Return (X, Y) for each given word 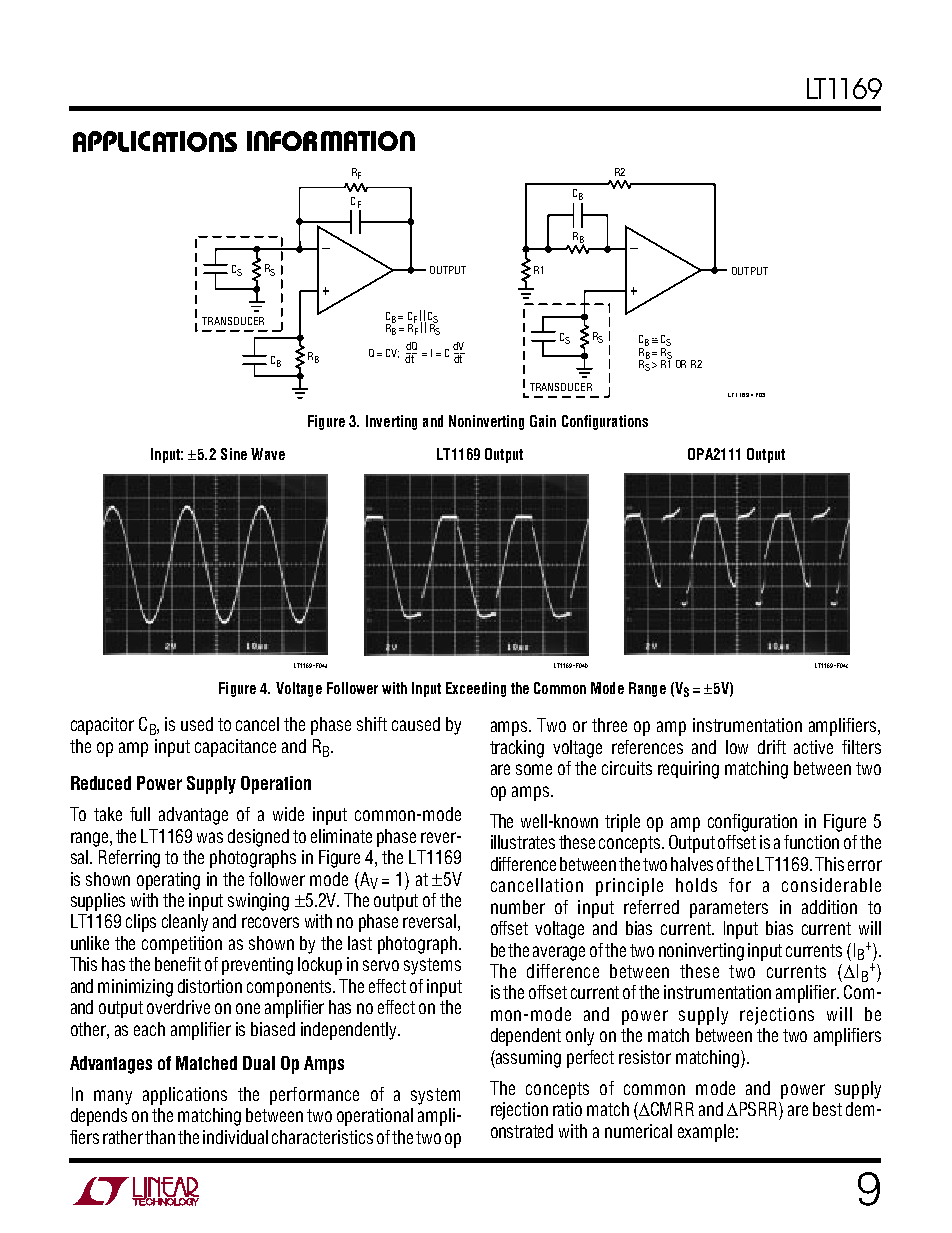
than (160, 1137)
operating (168, 881)
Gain (543, 421)
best (827, 1109)
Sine (234, 454)
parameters (729, 909)
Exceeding (476, 689)
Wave (268, 454)
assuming (527, 1059)
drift (772, 747)
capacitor (102, 726)
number (518, 907)
